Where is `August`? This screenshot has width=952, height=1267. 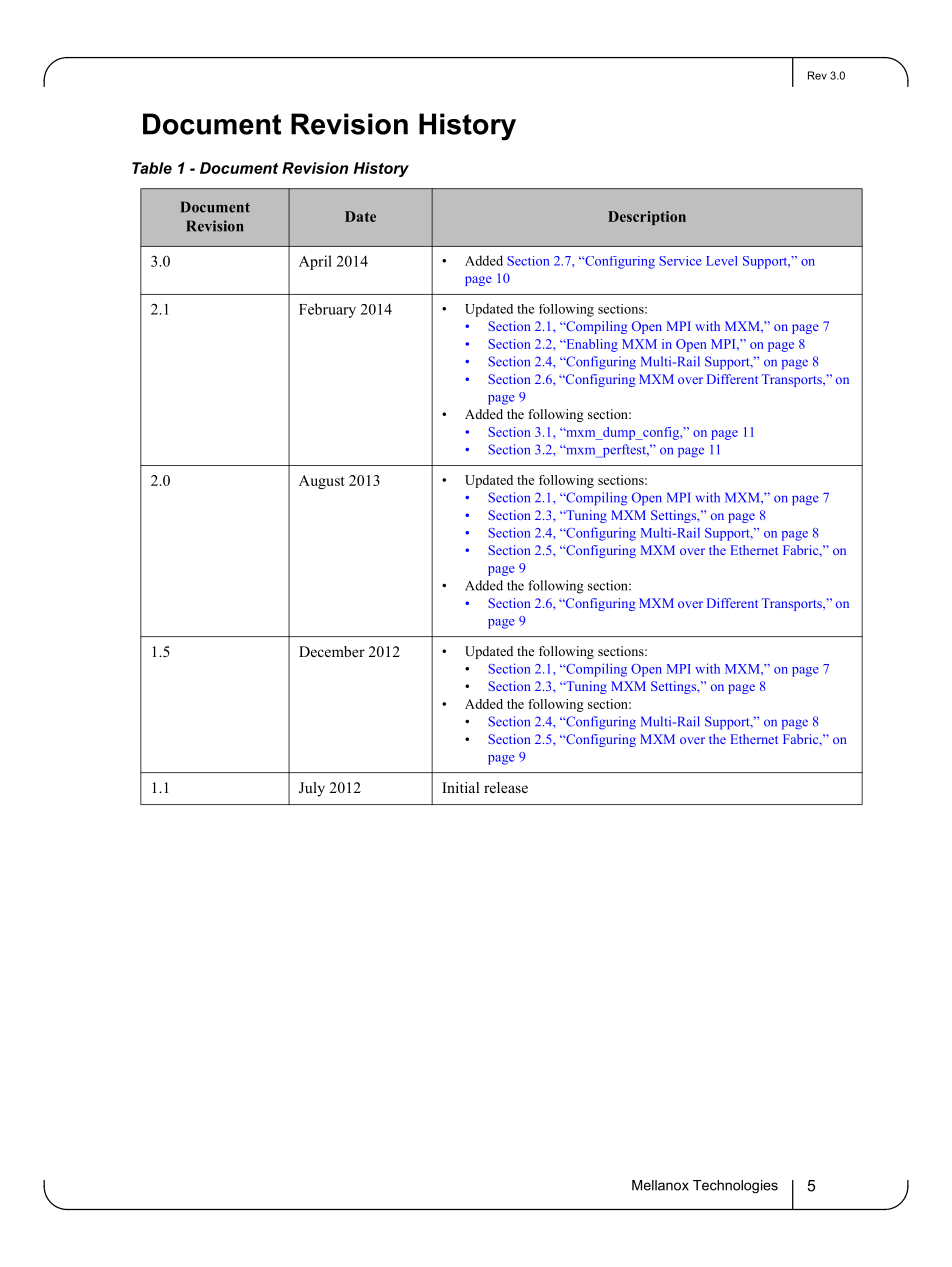
August is located at coordinates (322, 482).
